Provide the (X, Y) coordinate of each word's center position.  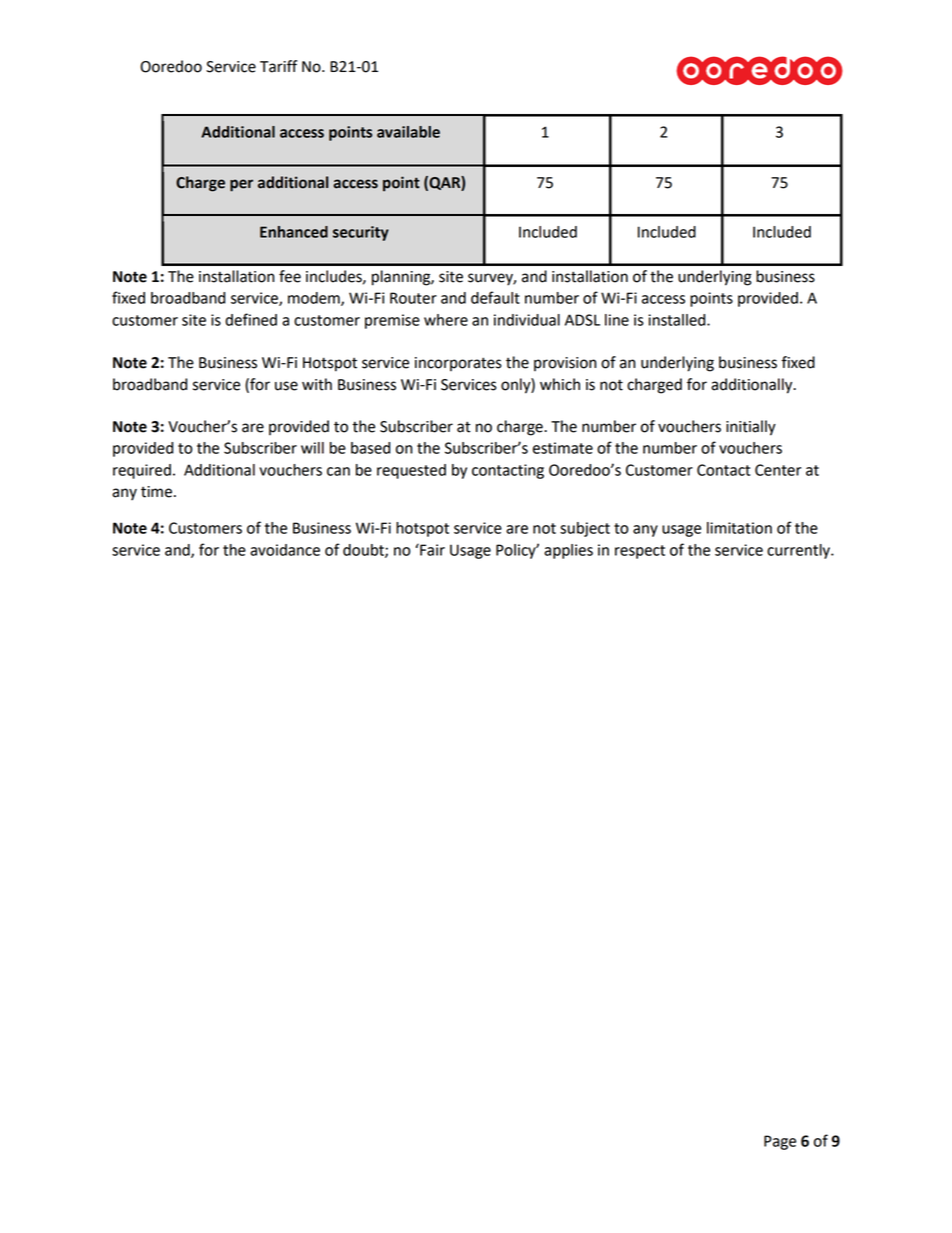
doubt (364, 551)
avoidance (285, 550)
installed (678, 320)
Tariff (278, 66)
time (156, 492)
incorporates (458, 364)
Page (780, 1142)
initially (751, 428)
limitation (739, 528)
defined (251, 319)
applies (568, 551)
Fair (431, 549)
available (408, 132)
